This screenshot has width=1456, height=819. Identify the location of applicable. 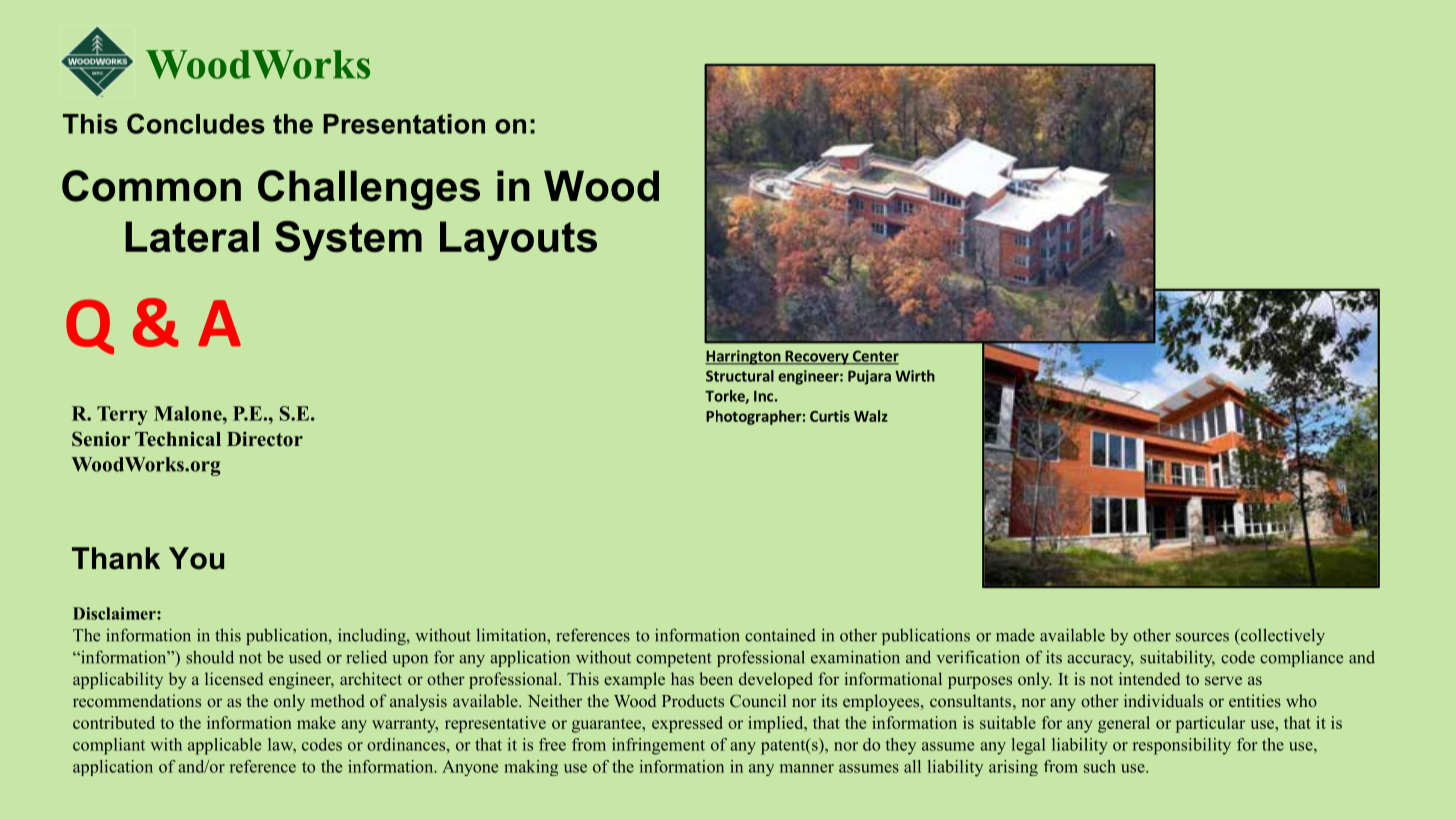
(224, 746).
